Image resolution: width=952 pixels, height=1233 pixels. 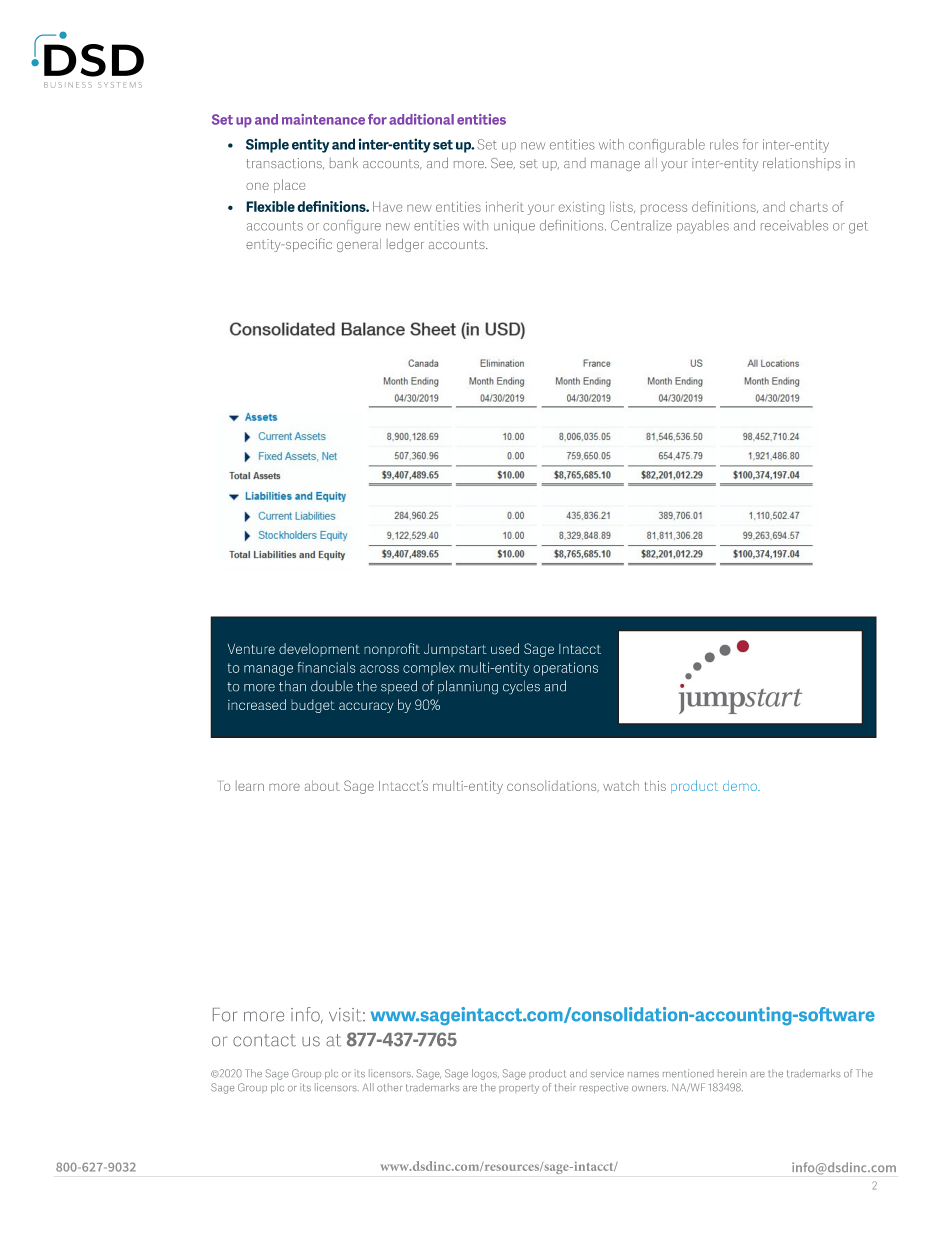 I want to click on unique, so click(x=514, y=226).
